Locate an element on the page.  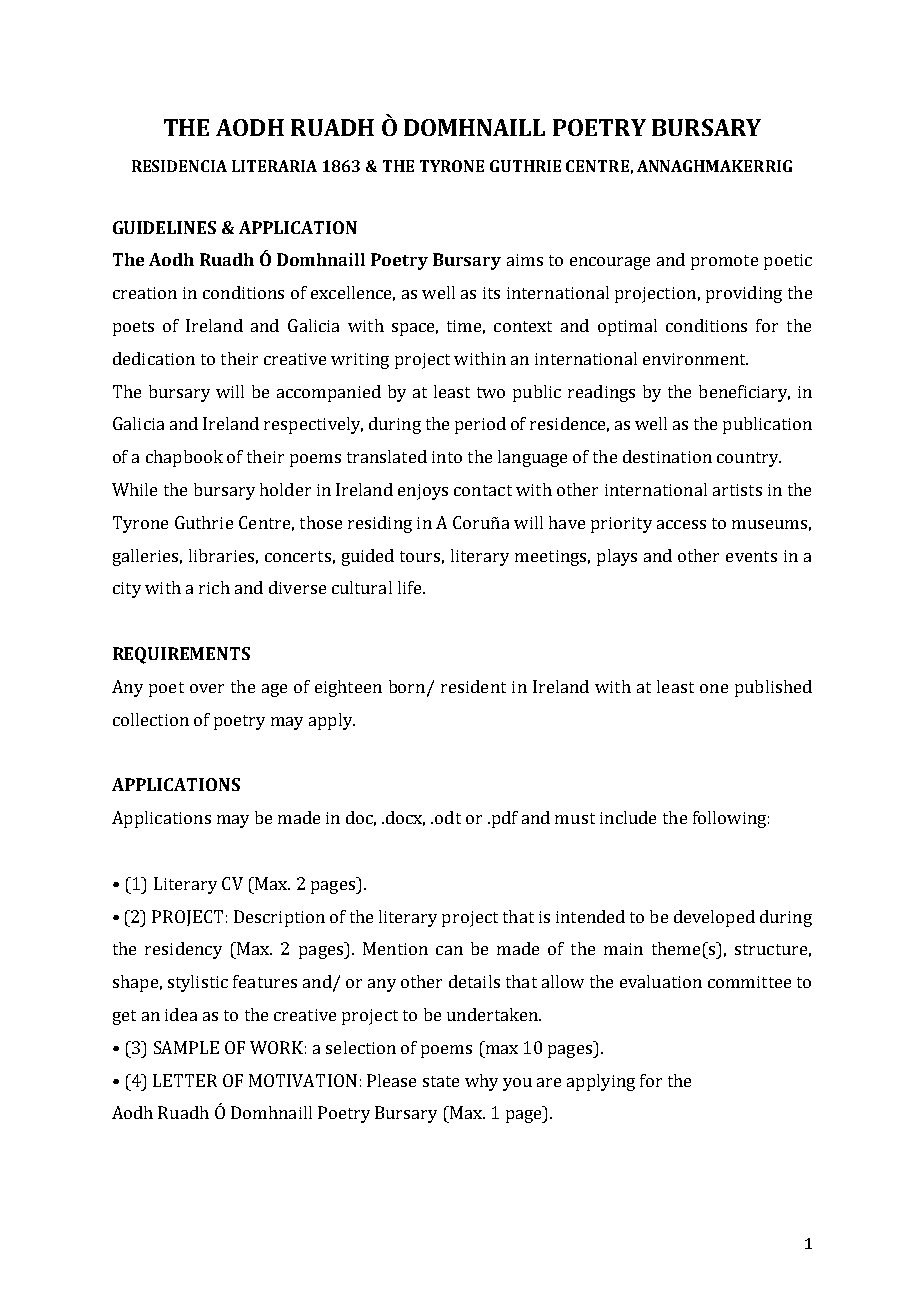
collection is located at coordinates (151, 719).
